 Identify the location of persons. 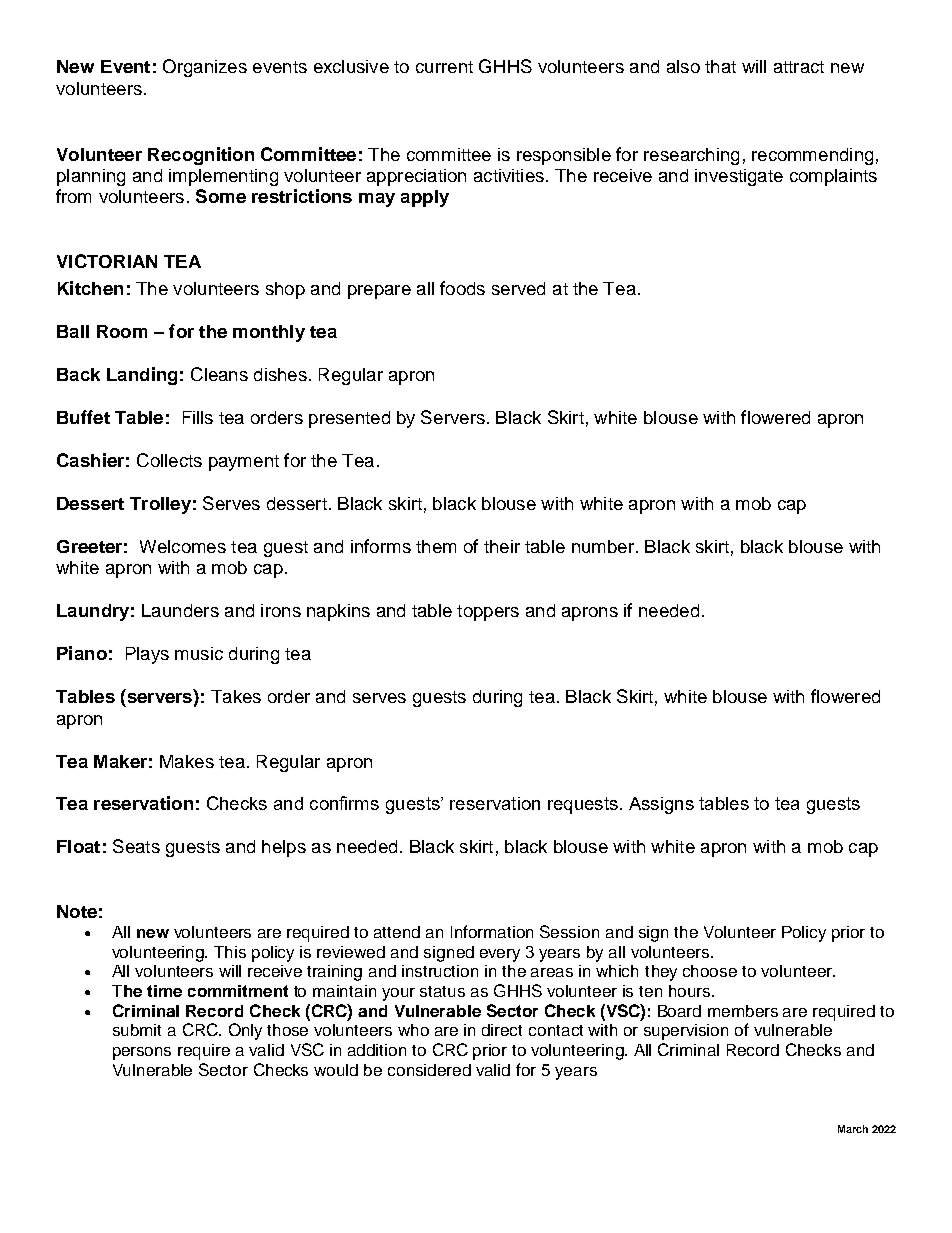
(142, 1053).
